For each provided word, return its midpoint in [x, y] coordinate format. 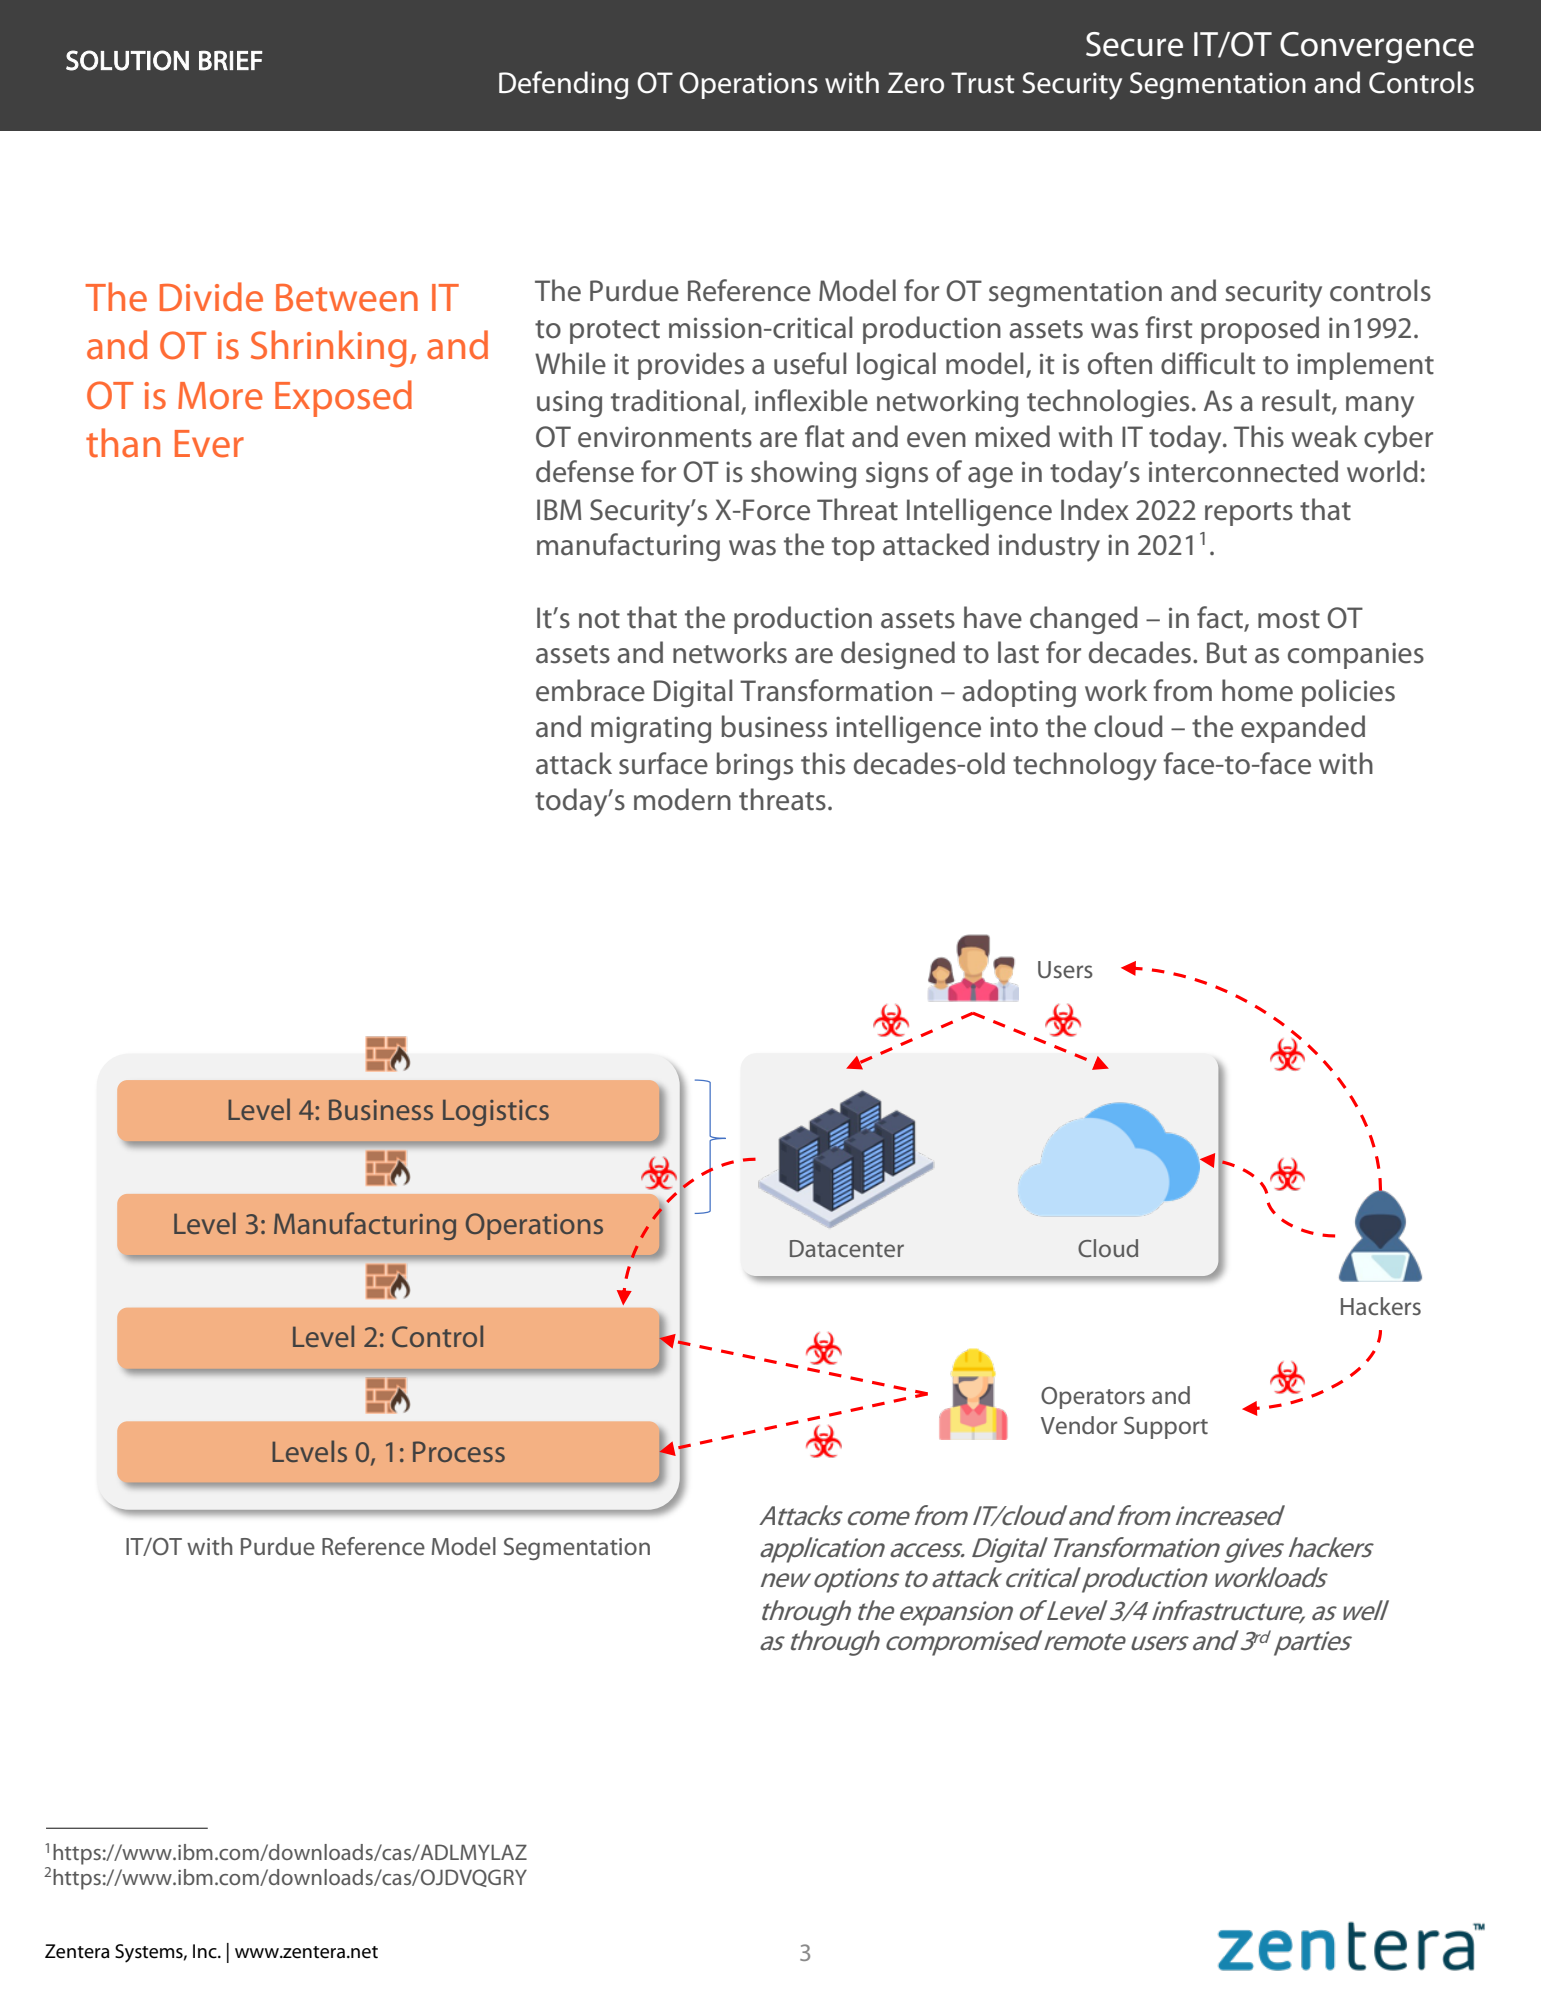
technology [1085, 766]
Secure [1134, 44]
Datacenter [847, 1248]
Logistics [496, 1113]
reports [1249, 514]
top [853, 549]
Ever [209, 444]
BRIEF [230, 60]
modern [682, 799]
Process [459, 1451]
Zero [916, 83]
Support [1166, 1428]
